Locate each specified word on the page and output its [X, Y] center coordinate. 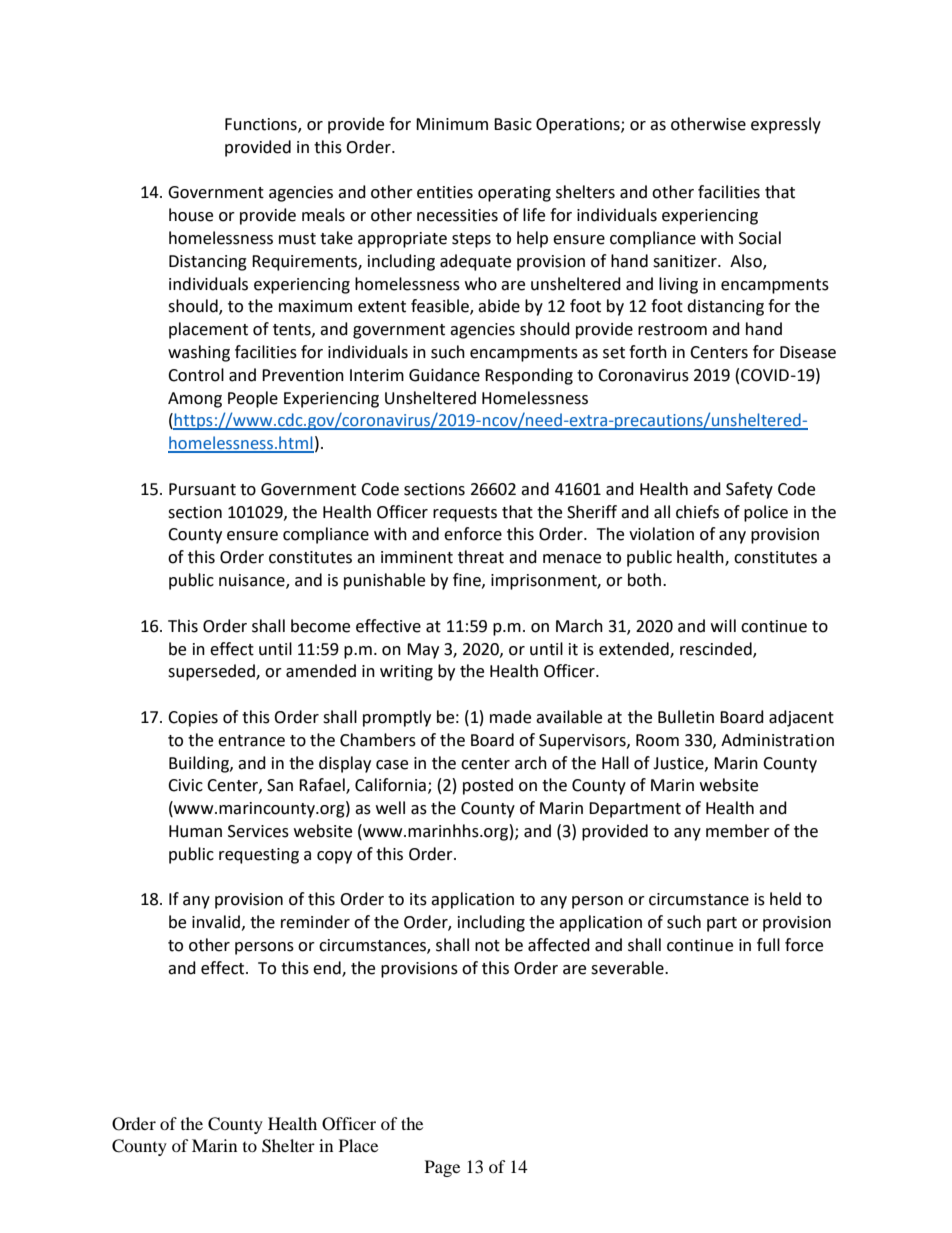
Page [442, 1168]
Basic [513, 124]
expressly [786, 125]
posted [488, 786]
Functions [262, 125]
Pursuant [202, 489]
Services [258, 831]
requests [465, 514]
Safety [749, 490]
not [487, 946]
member [738, 831]
